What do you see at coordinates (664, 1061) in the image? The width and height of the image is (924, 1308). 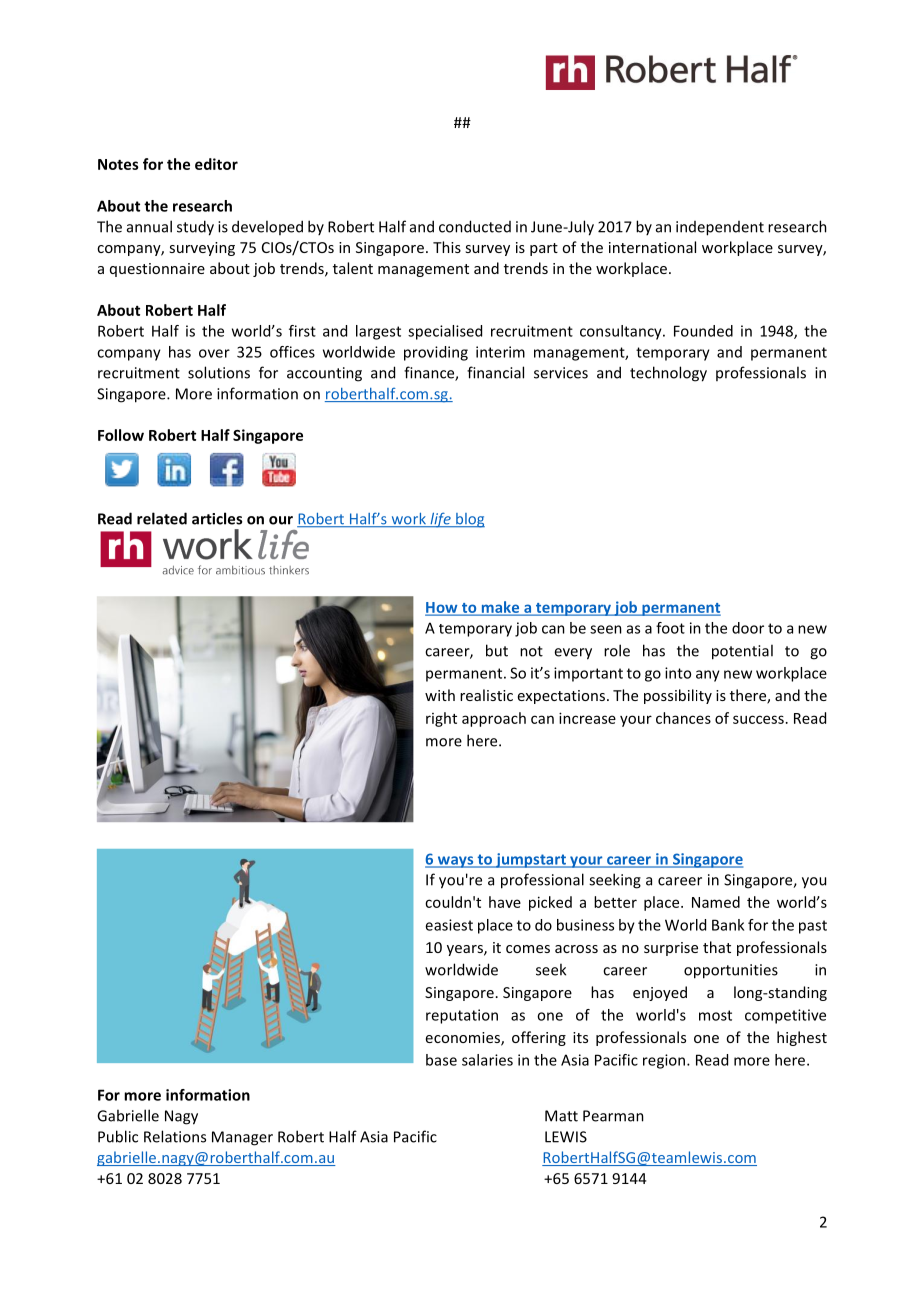 I see `region` at bounding box center [664, 1061].
